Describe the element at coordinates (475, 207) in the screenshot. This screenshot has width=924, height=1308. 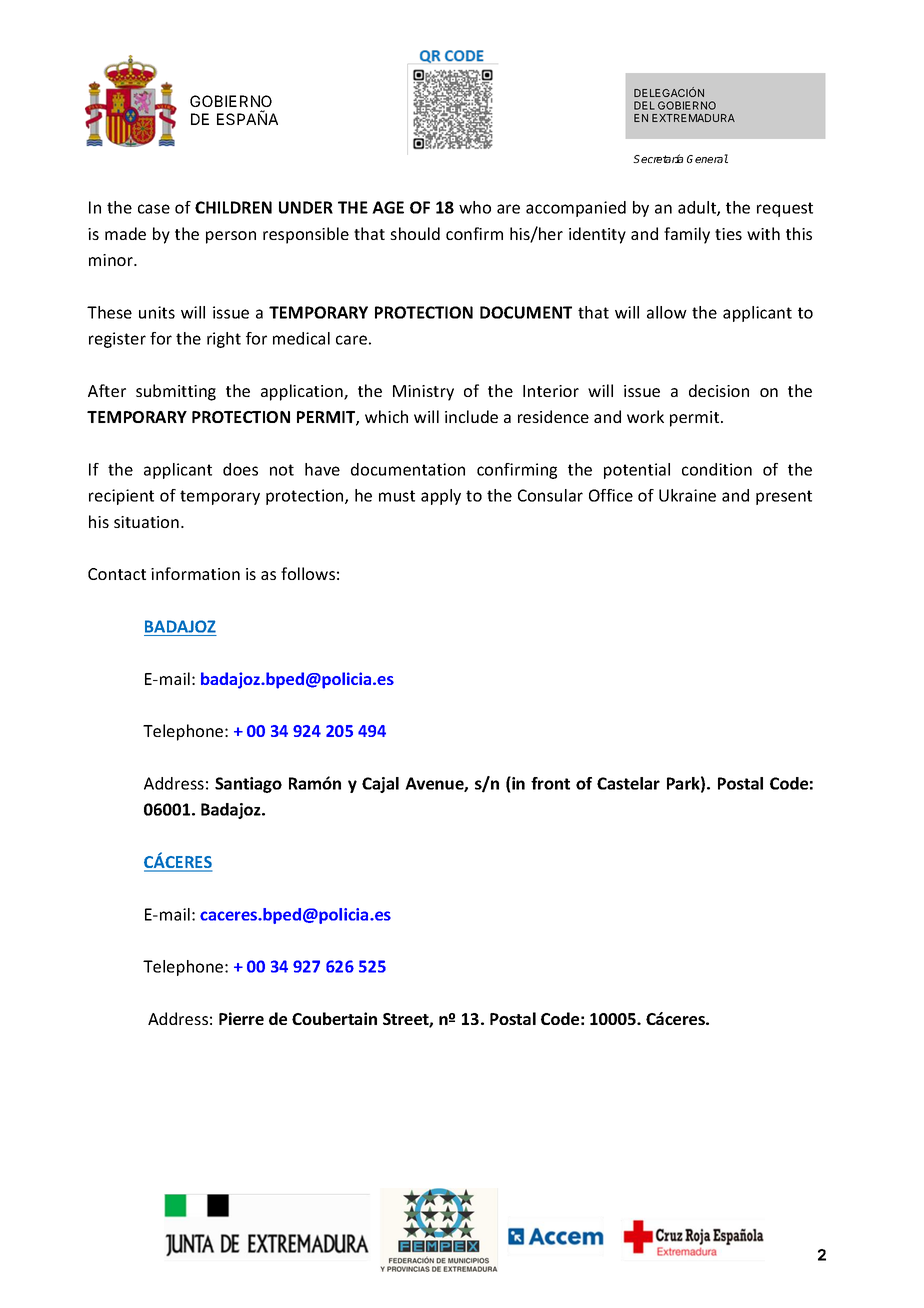
I see `who` at that location.
